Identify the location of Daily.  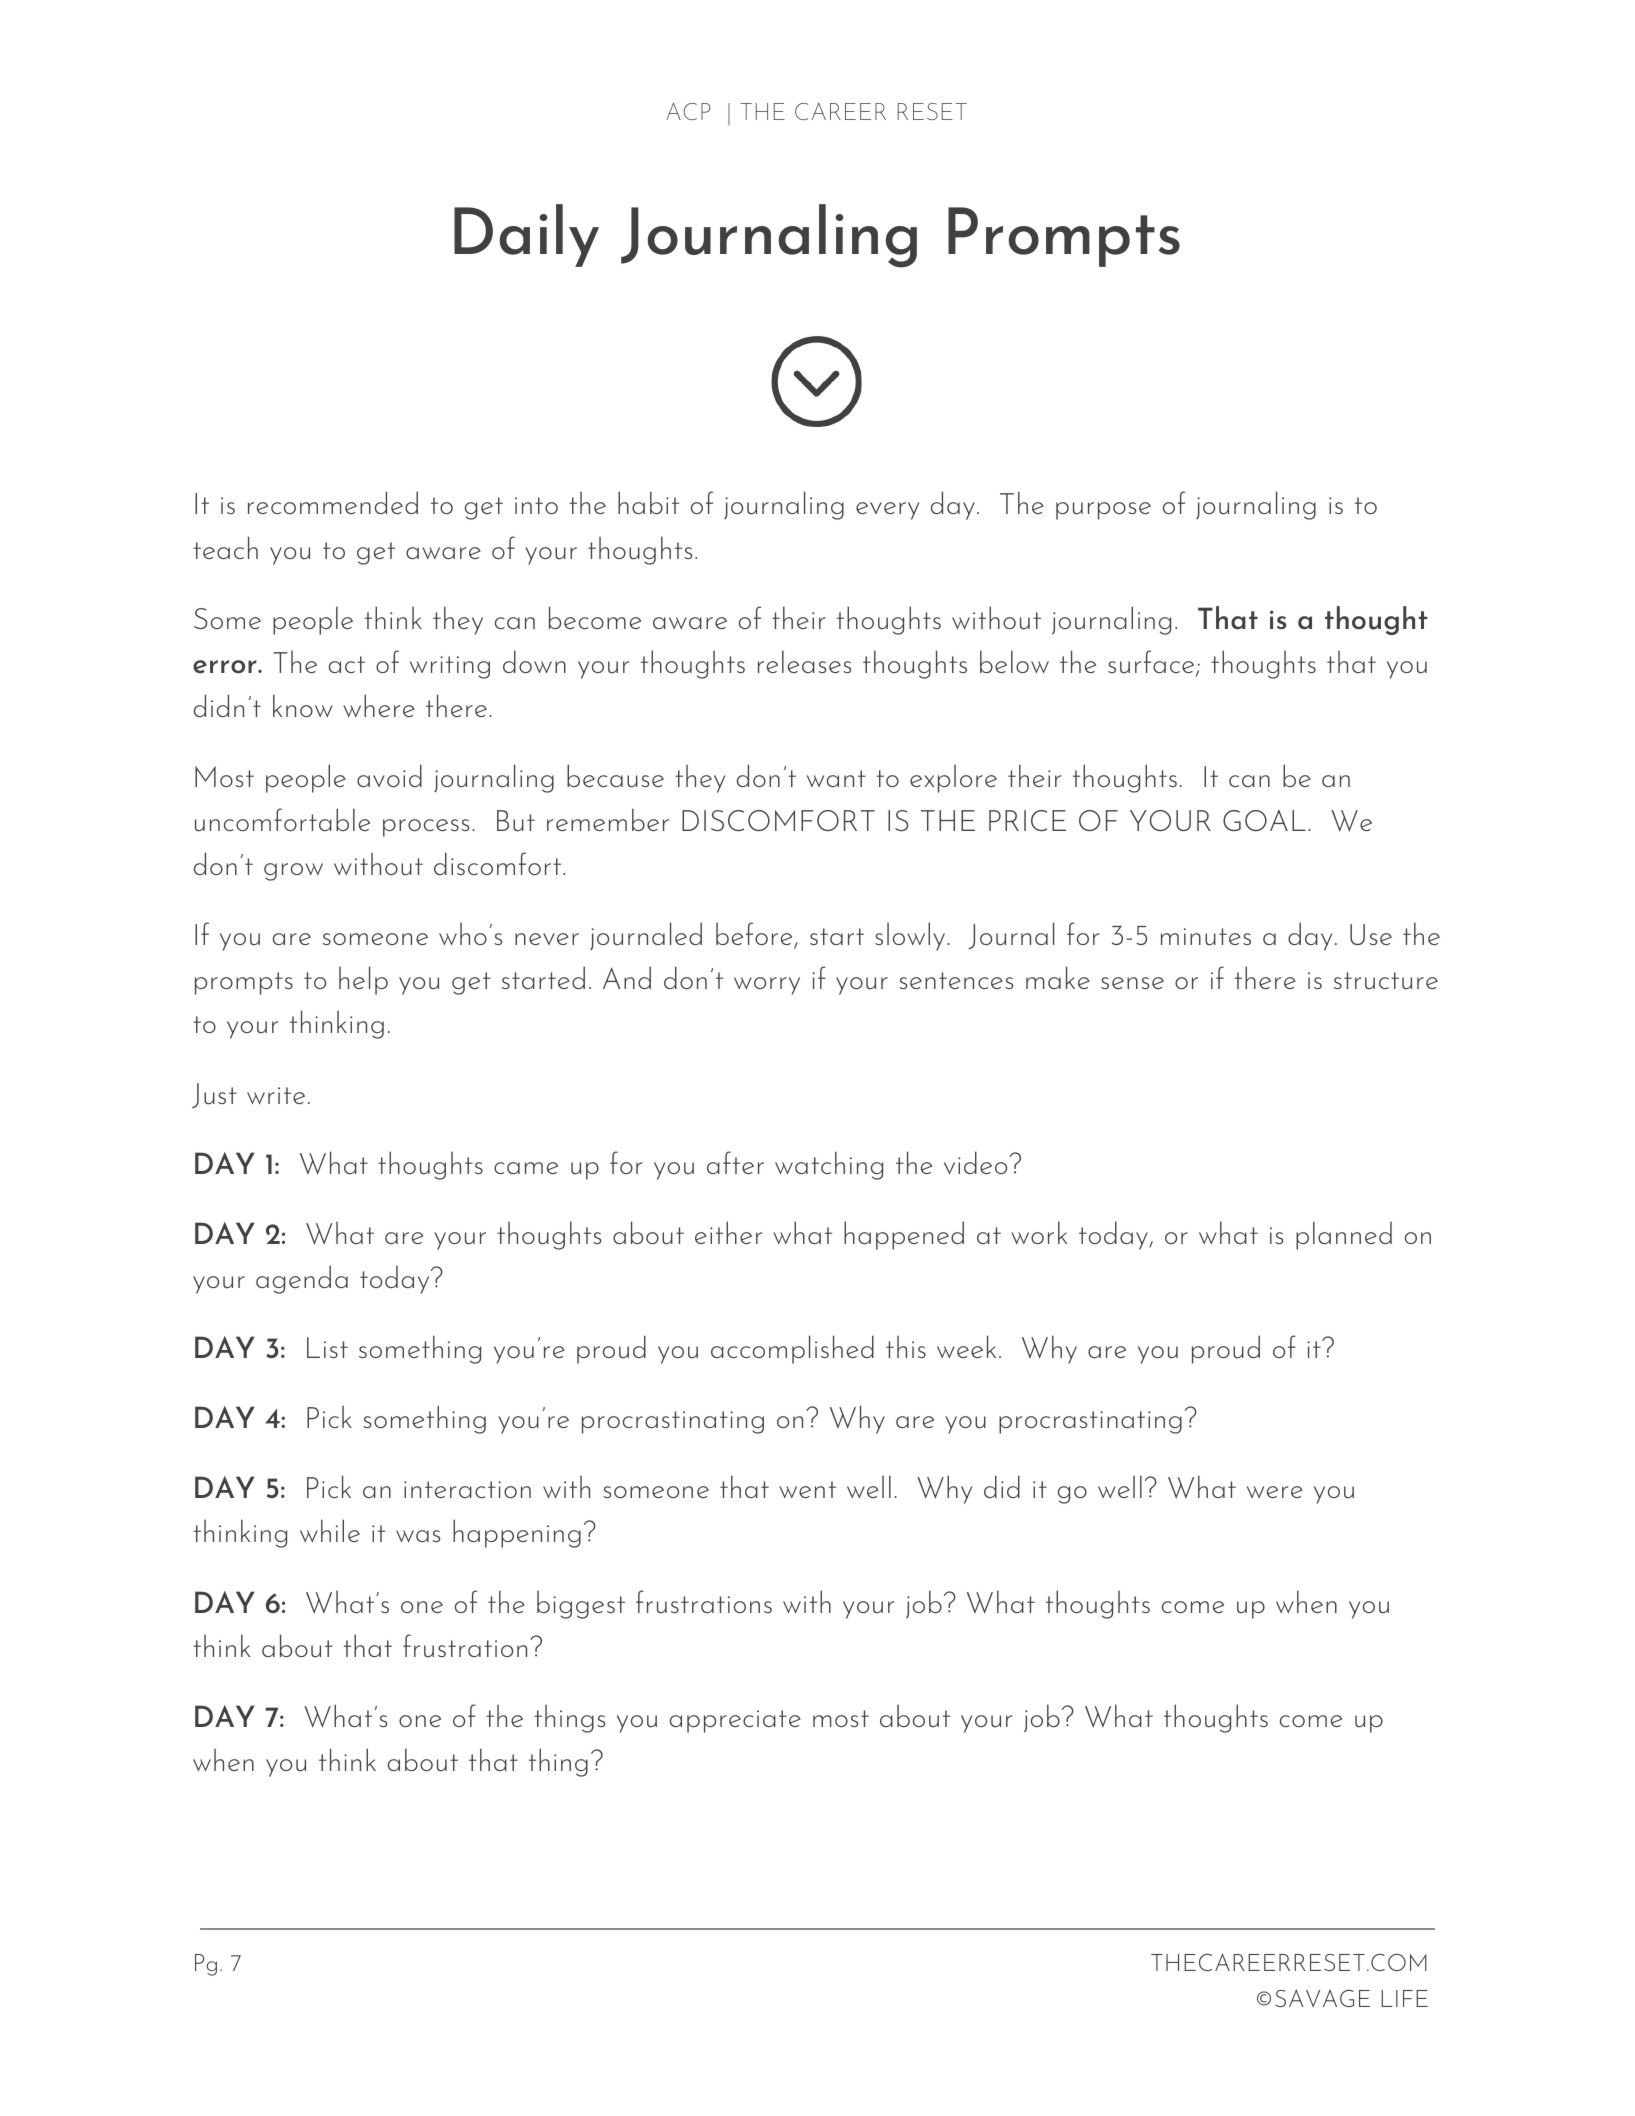
(526, 235).
